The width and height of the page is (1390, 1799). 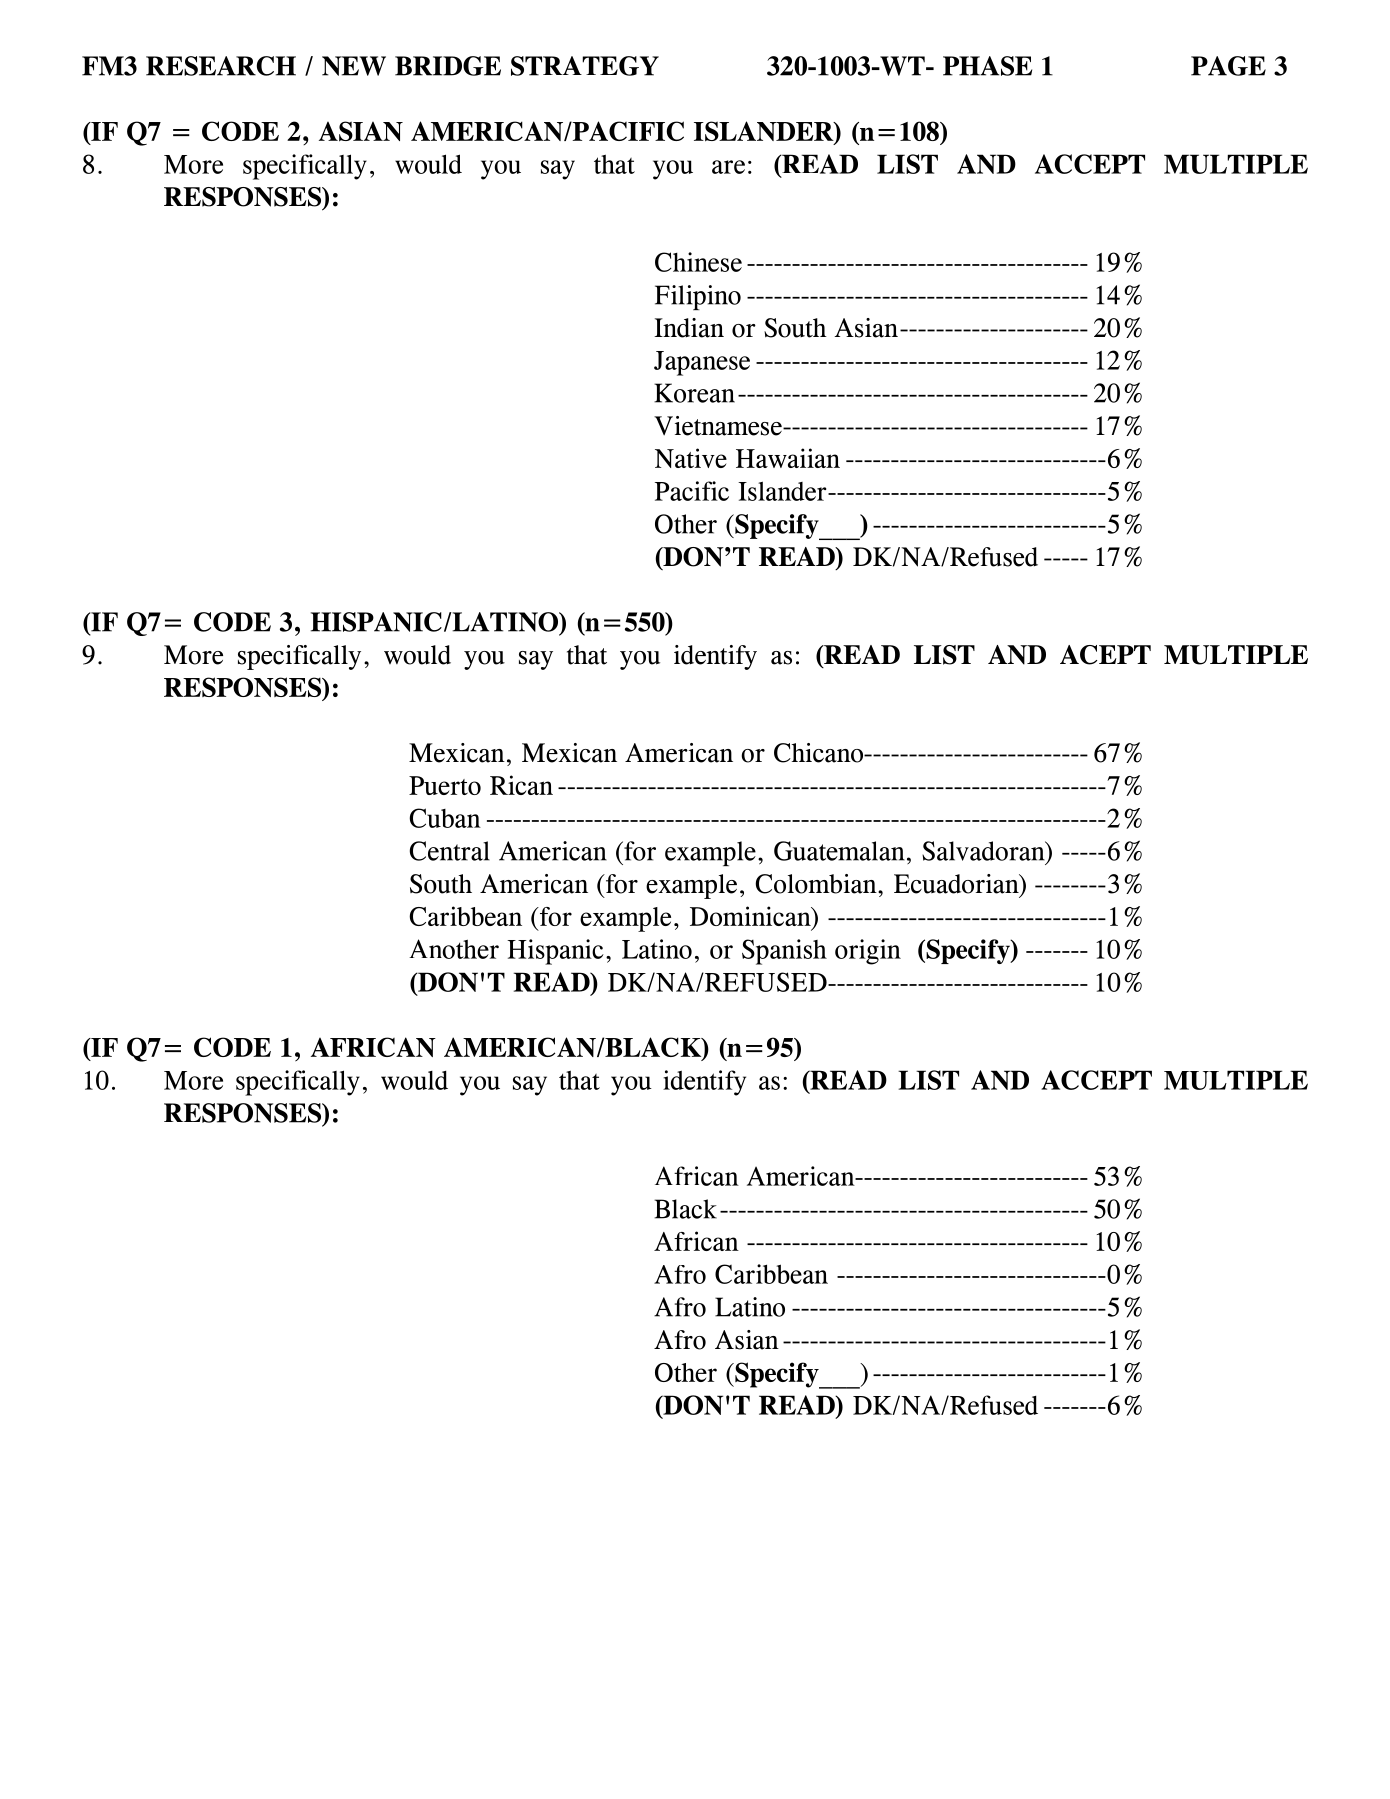 What do you see at coordinates (1228, 66) in the page?
I see `PAGE` at bounding box center [1228, 66].
